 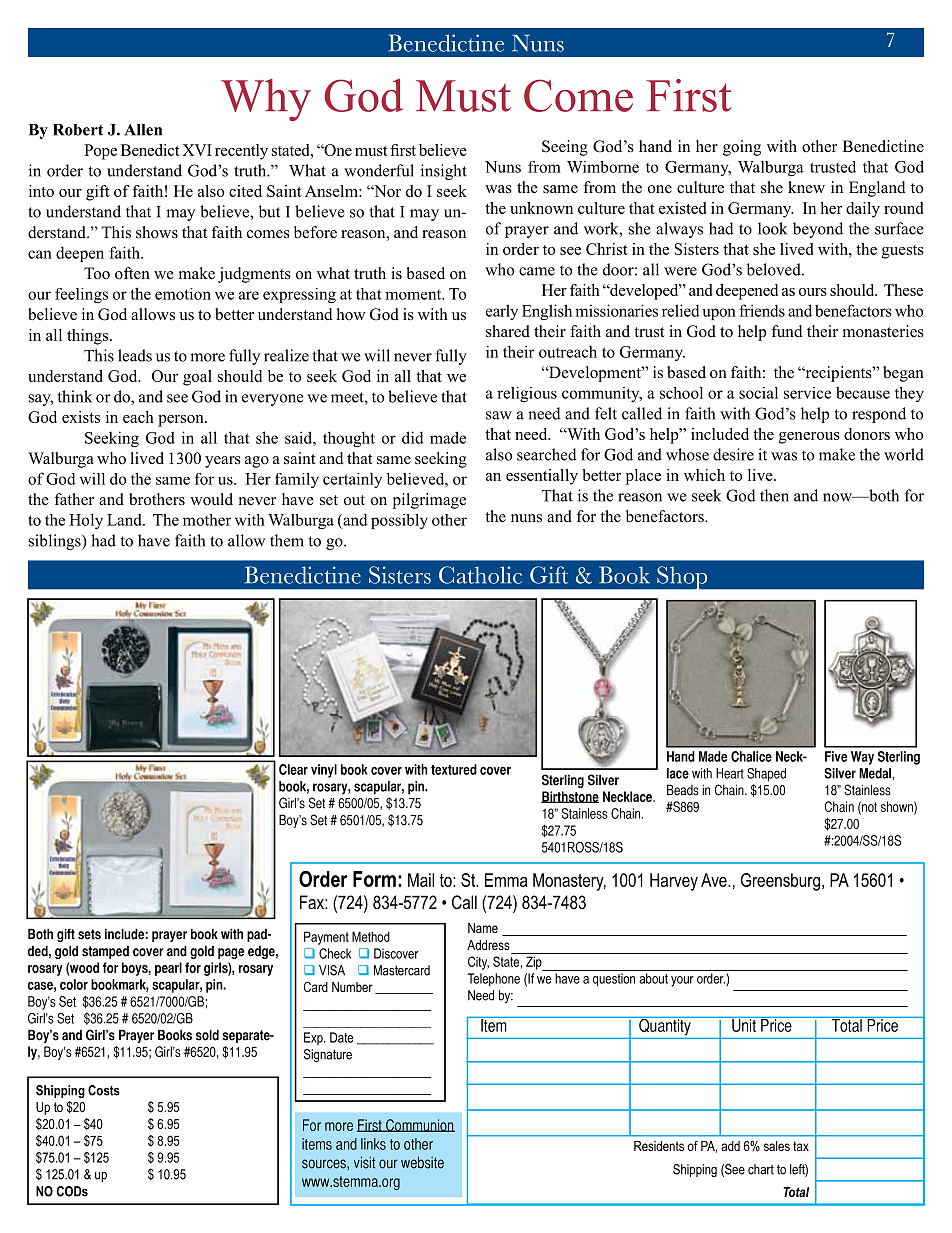 What do you see at coordinates (780, 882) in the screenshot?
I see `Greensburg` at bounding box center [780, 882].
